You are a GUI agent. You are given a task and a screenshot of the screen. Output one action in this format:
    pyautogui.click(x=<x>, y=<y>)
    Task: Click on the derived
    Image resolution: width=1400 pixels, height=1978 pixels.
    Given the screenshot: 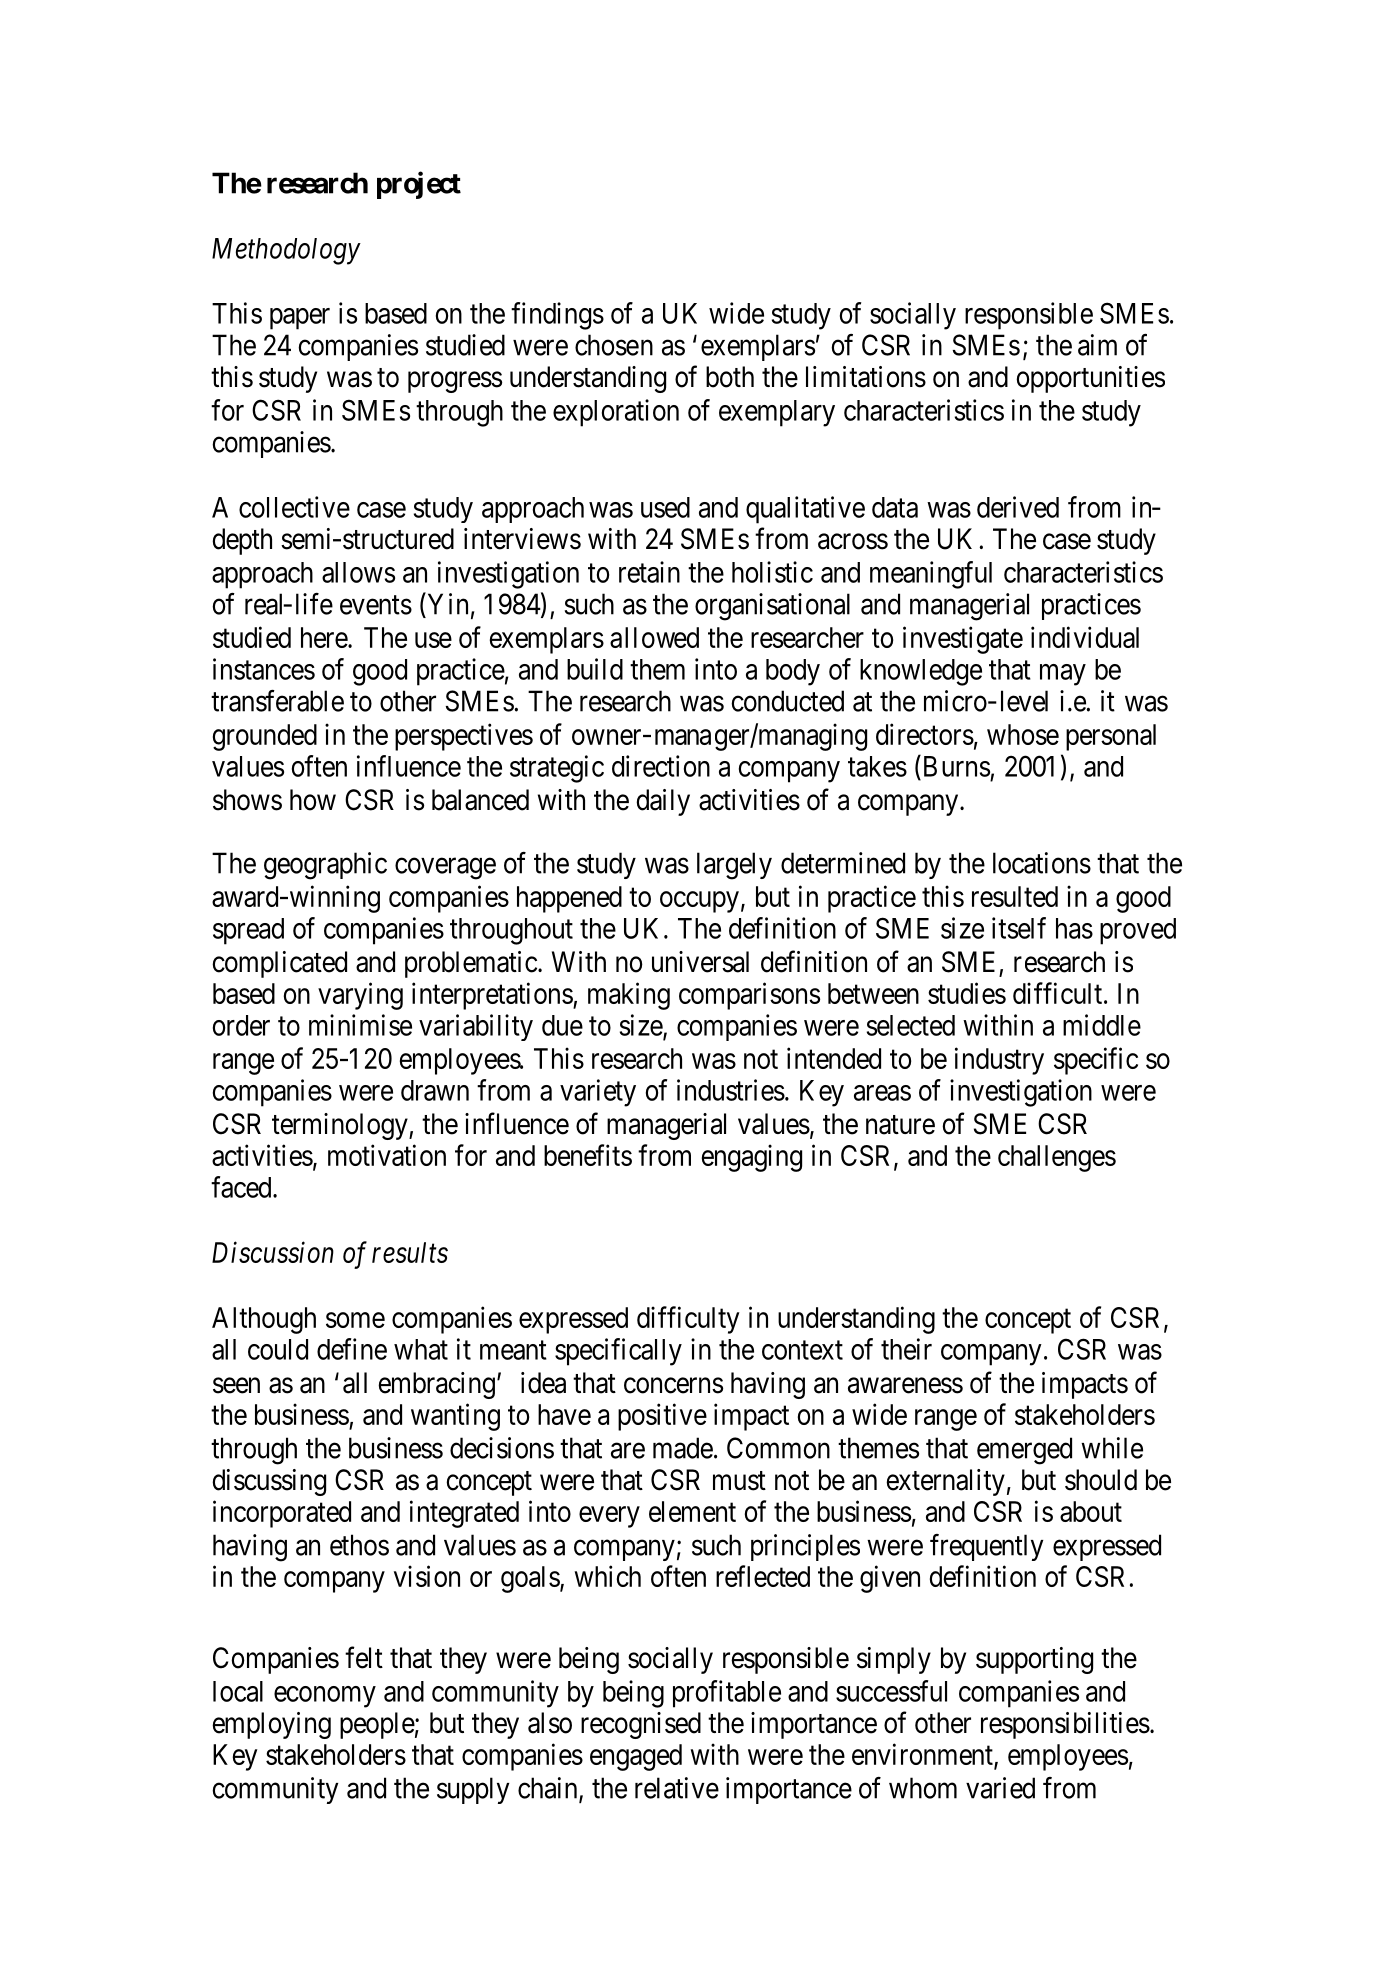 What is the action you would take?
    pyautogui.click(x=1018, y=507)
